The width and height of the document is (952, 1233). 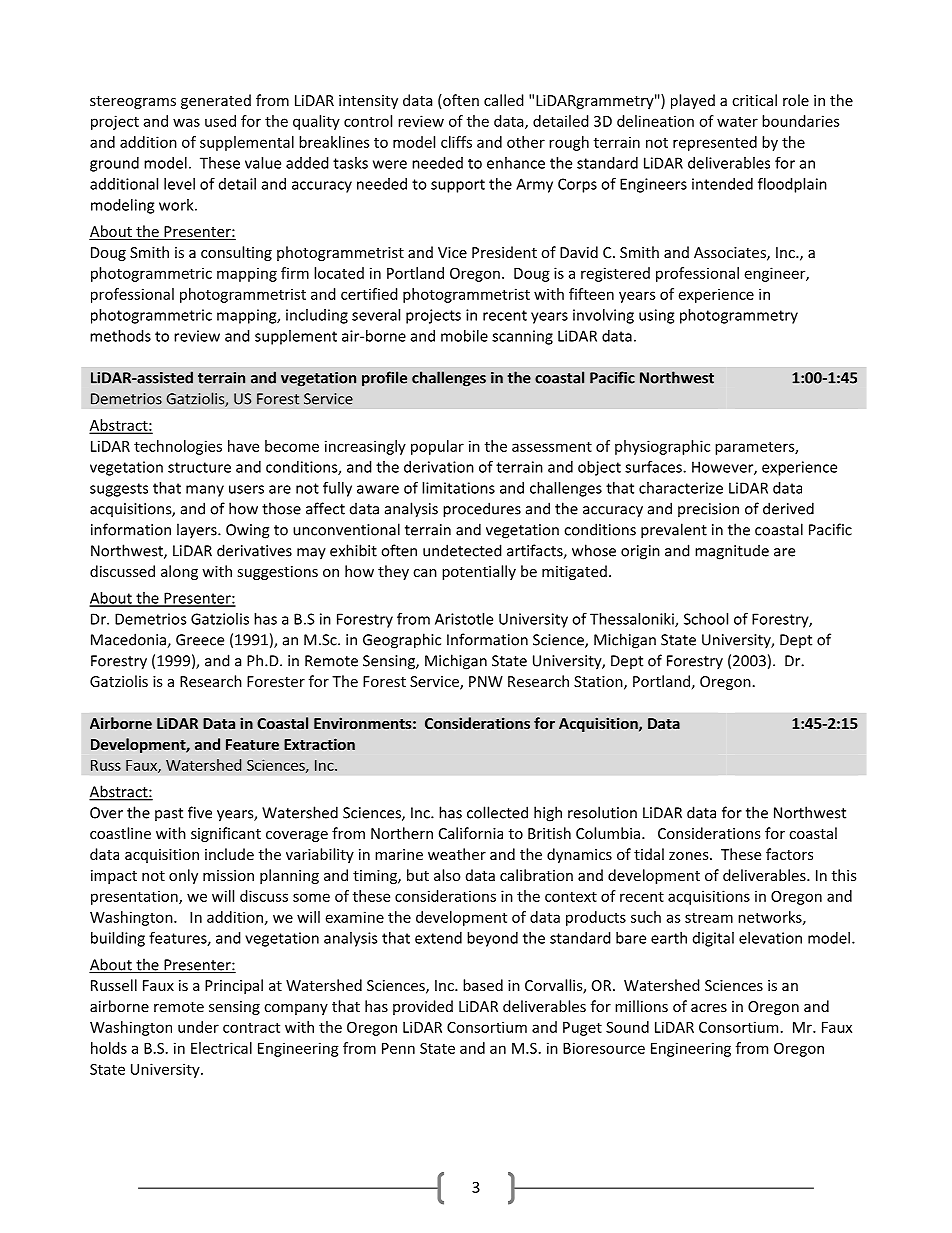 I want to click on under, so click(x=198, y=1027).
